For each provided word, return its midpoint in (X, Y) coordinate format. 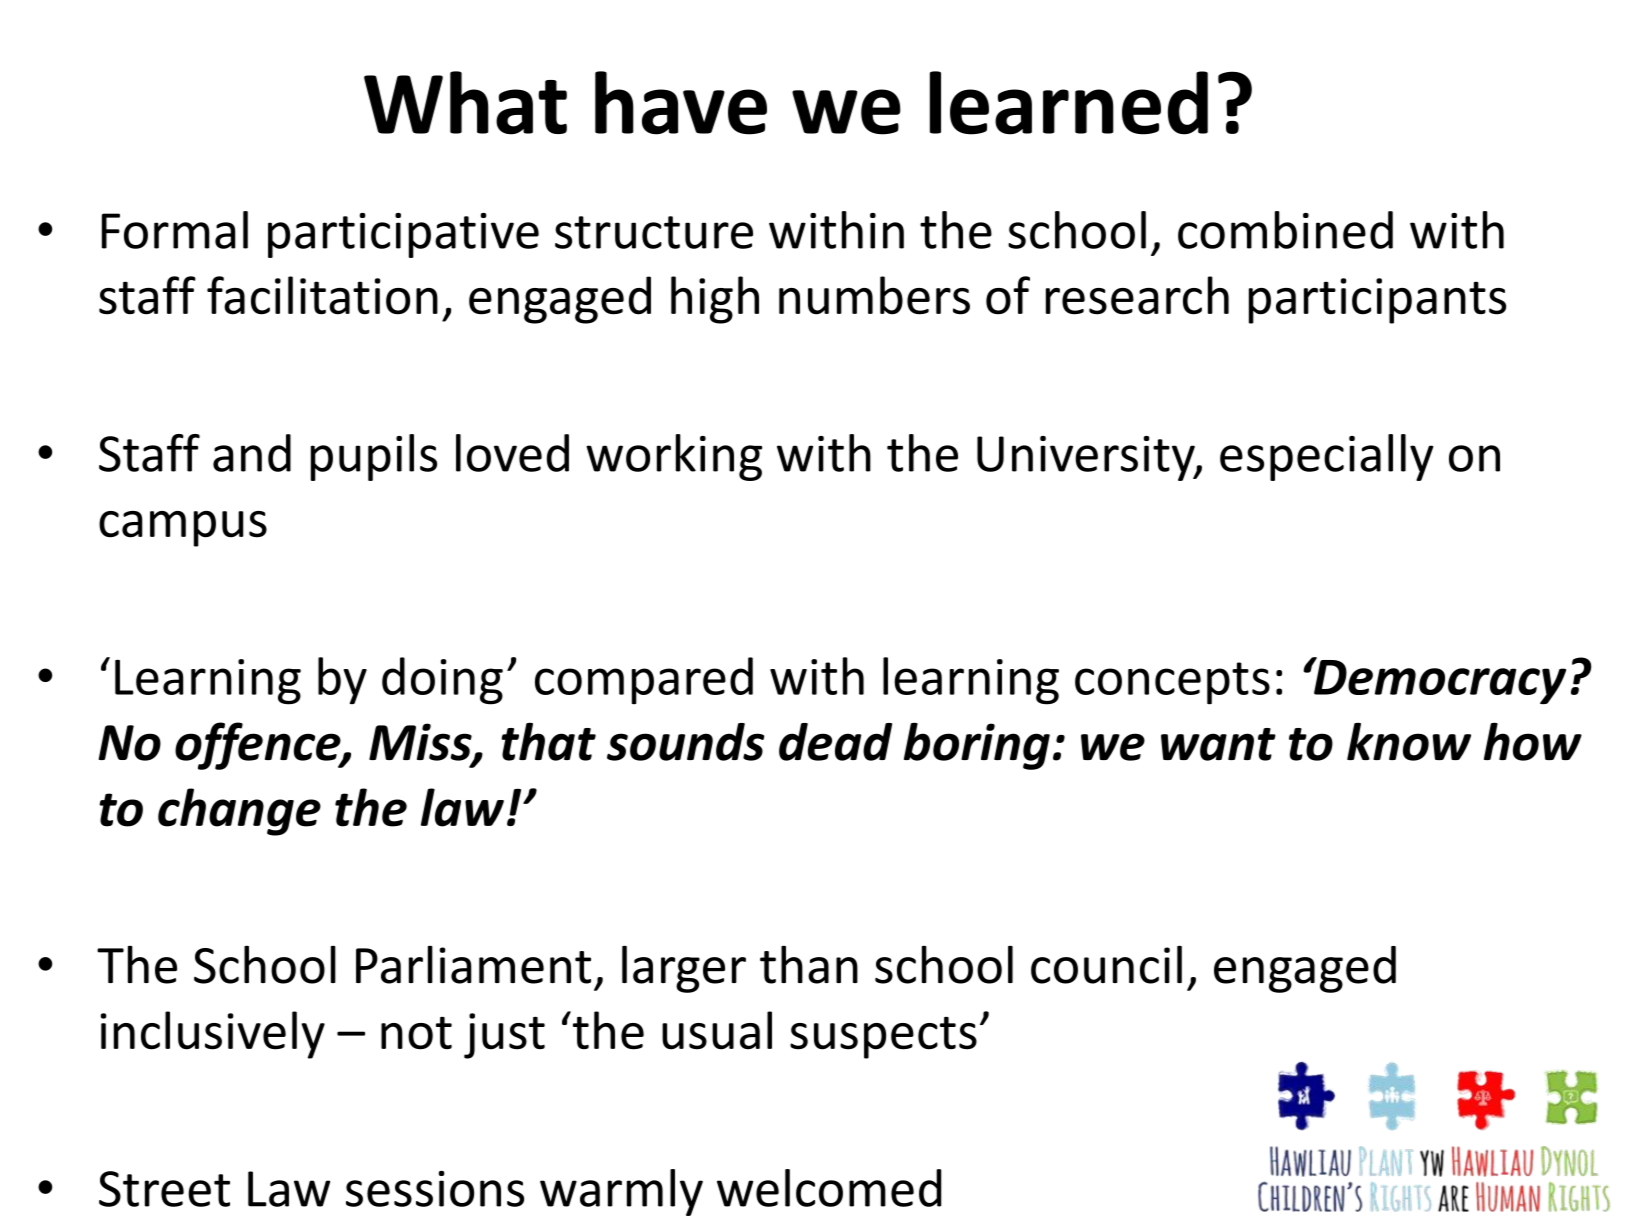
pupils (374, 457)
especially (1327, 457)
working (674, 457)
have (681, 103)
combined (1285, 230)
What (465, 103)
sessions (435, 1189)
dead (835, 742)
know (1409, 742)
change (239, 812)
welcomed (829, 1188)
